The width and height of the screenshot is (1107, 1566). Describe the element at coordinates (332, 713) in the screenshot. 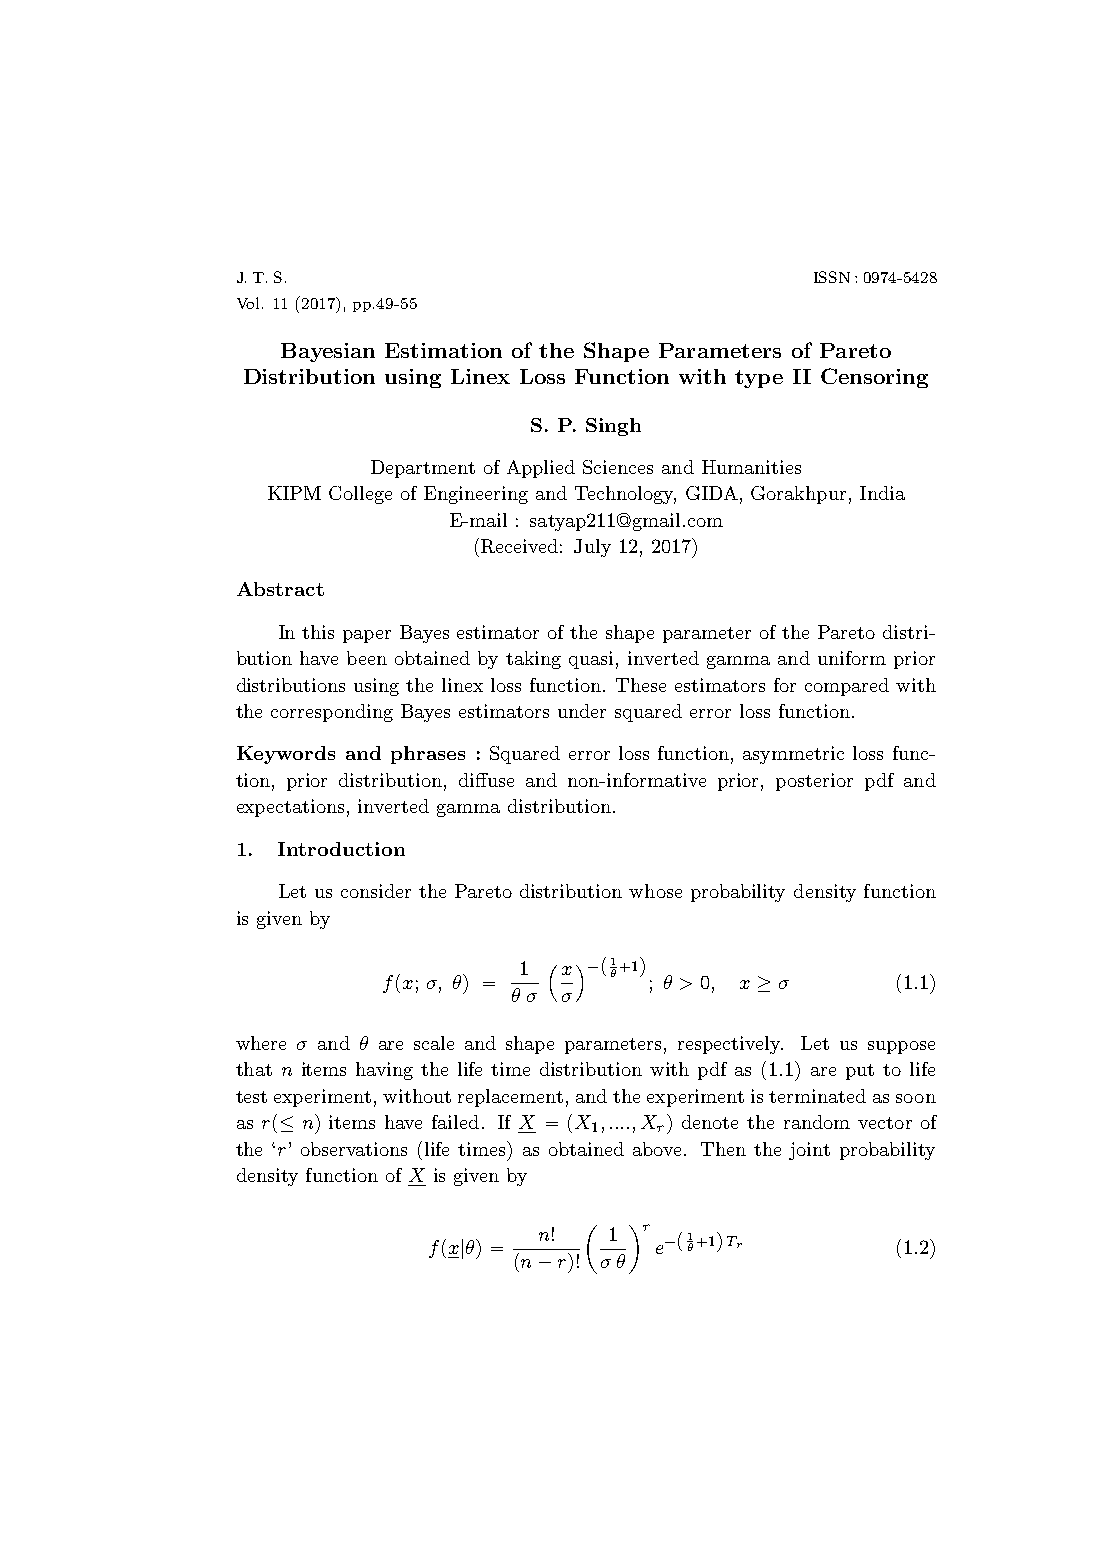

I see `corresponding` at that location.
